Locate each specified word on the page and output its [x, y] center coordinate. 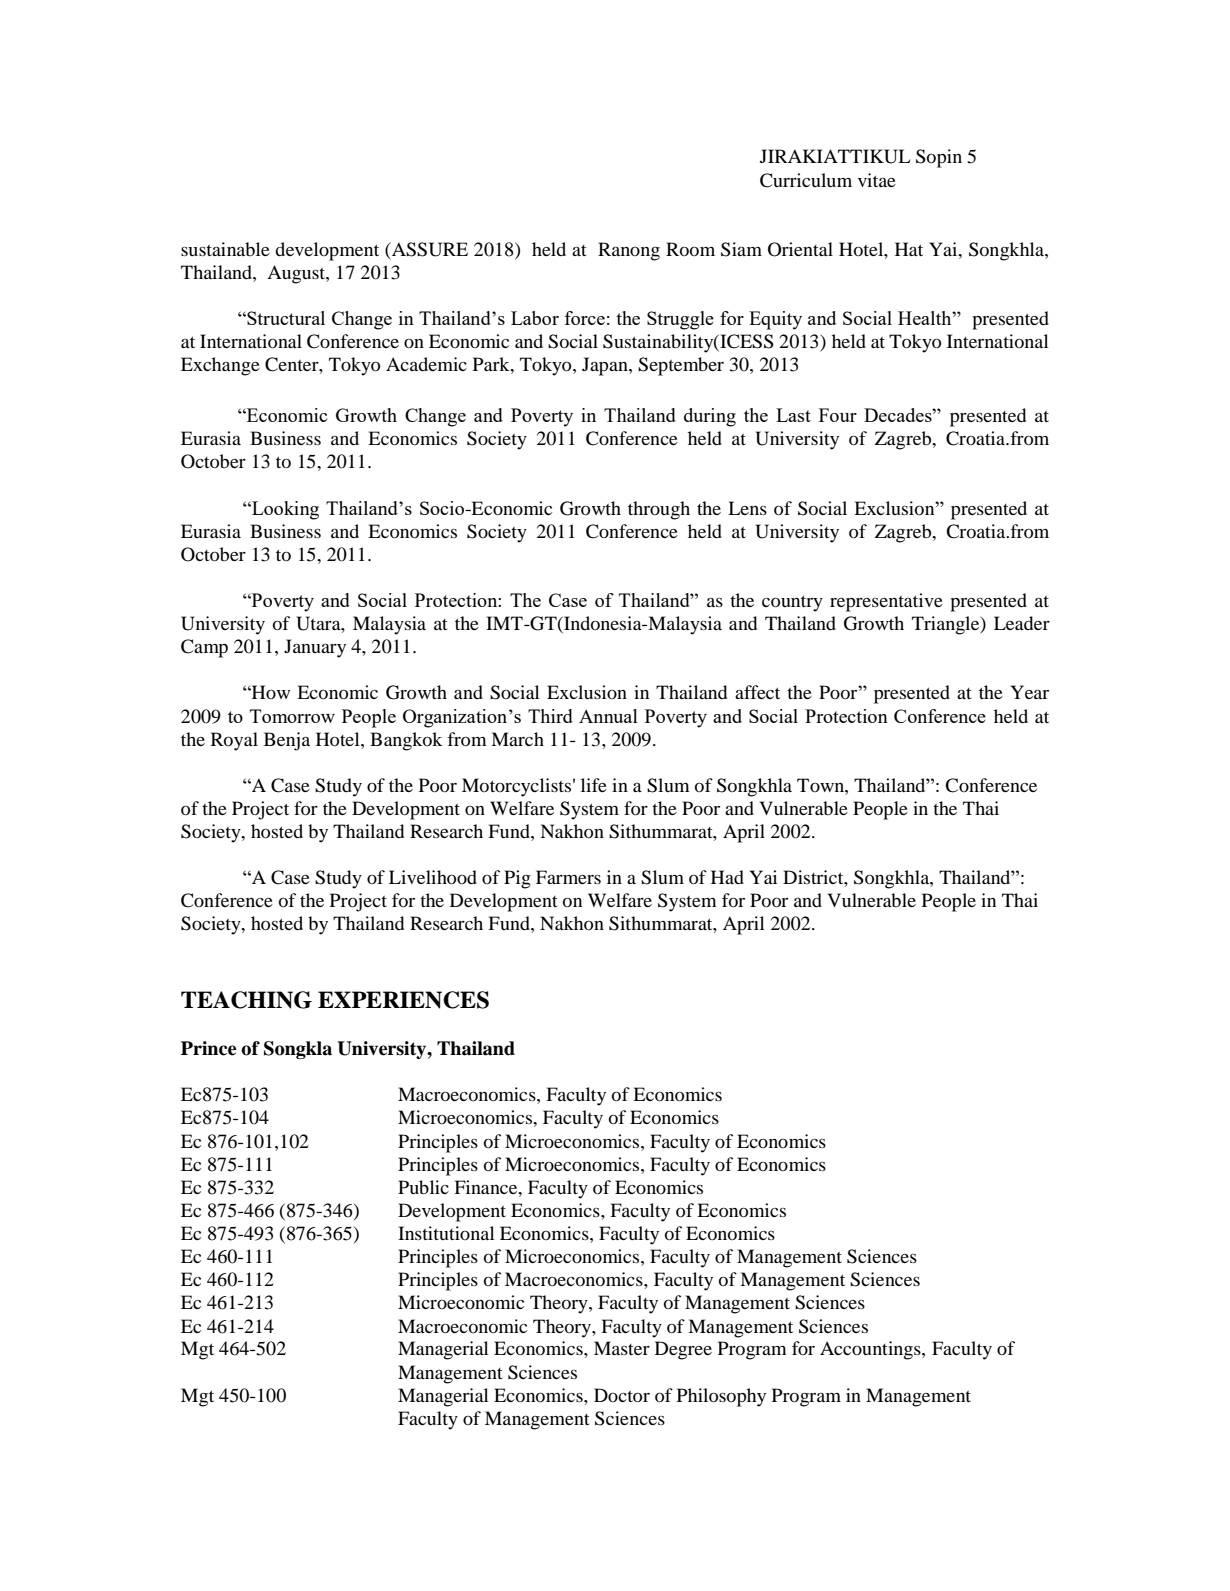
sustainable [225, 249]
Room [690, 249]
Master [622, 1348]
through [659, 510]
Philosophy [721, 1397]
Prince [208, 1048]
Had [727, 877]
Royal [234, 741]
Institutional [446, 1233]
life [594, 785]
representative [886, 602]
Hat [909, 249]
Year [1030, 692]
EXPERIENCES [403, 1000]
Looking [284, 510]
